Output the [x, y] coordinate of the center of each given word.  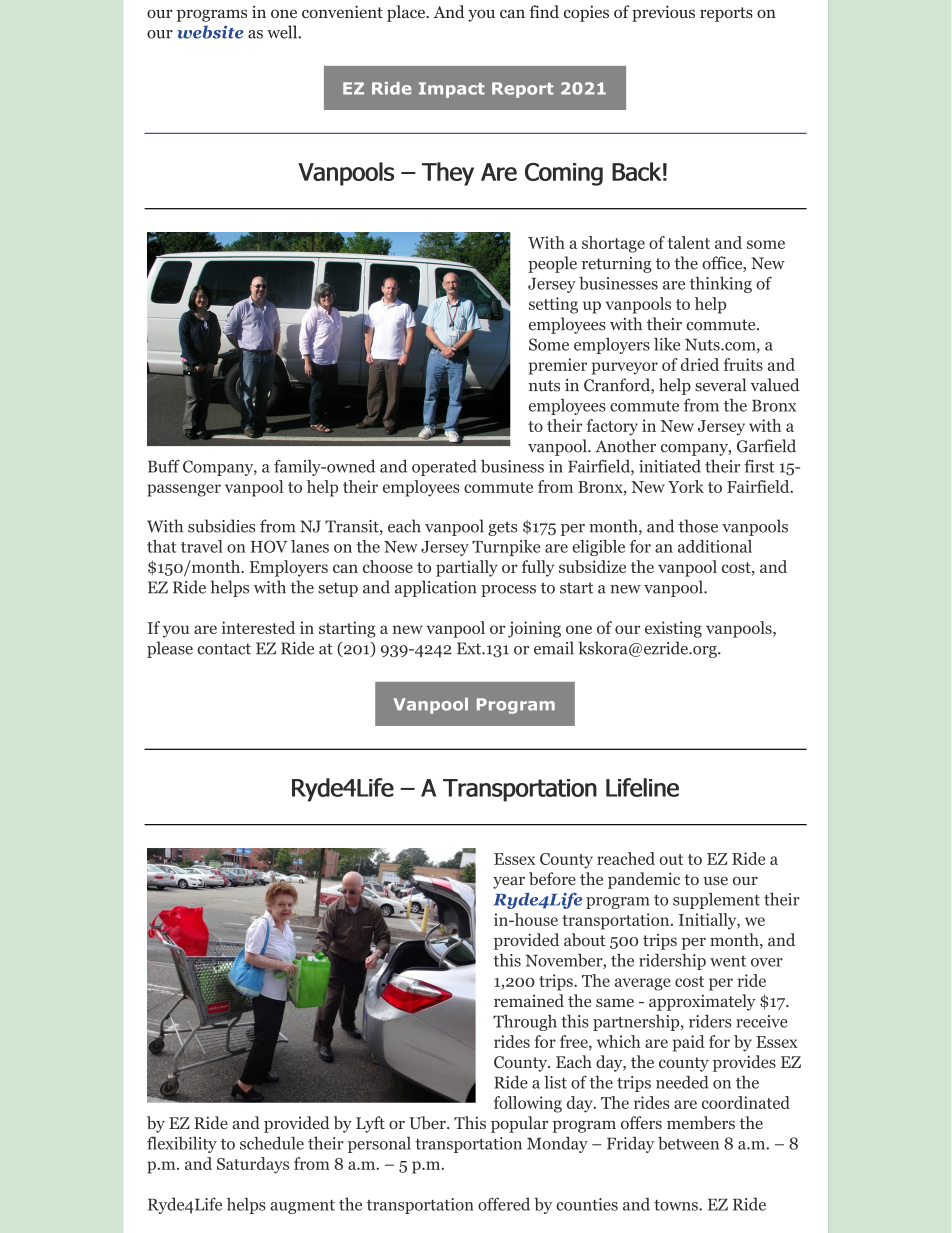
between [688, 1143]
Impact [452, 90]
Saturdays [253, 1165]
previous [663, 13]
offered [504, 1204]
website [210, 32]
